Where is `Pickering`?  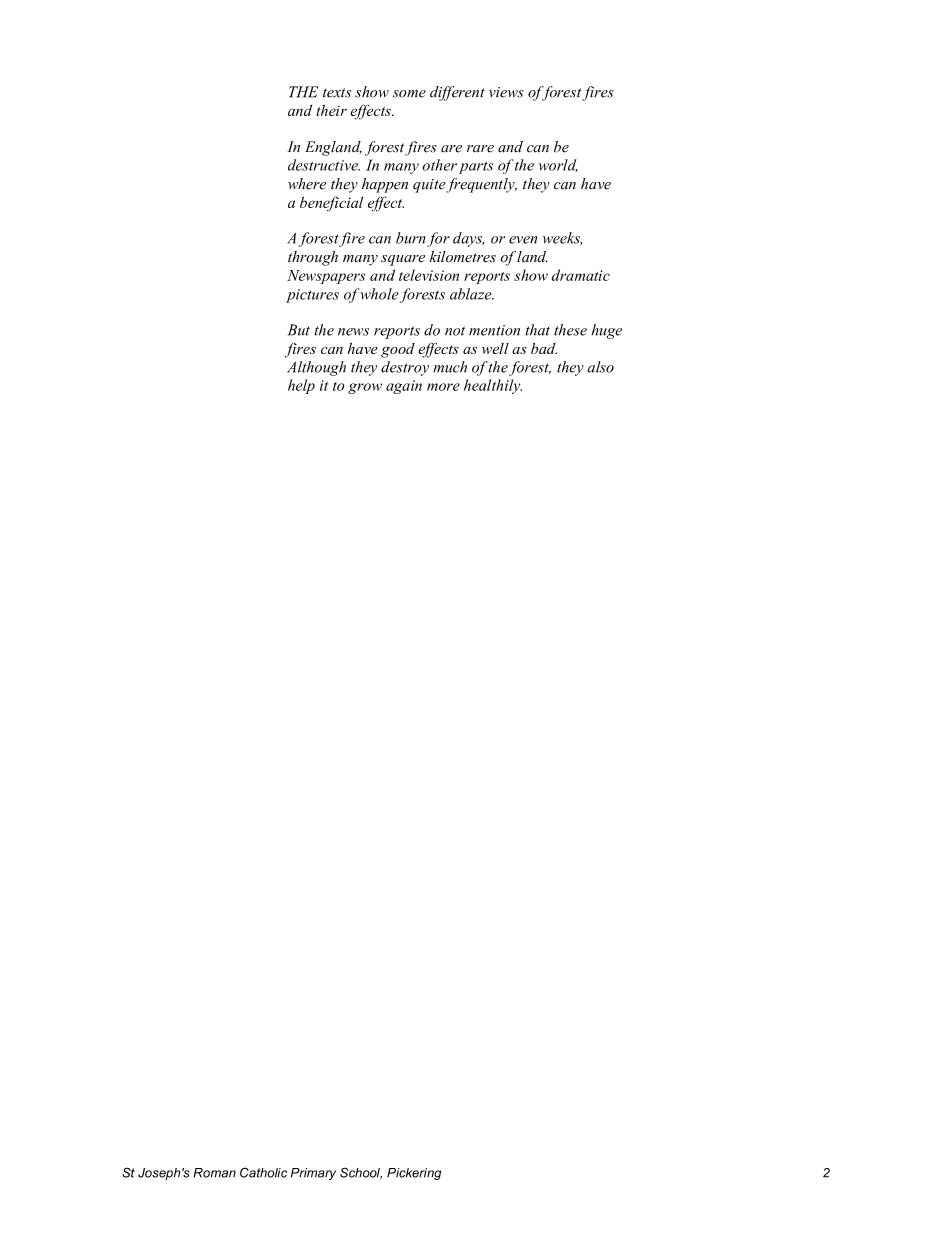 Pickering is located at coordinates (414, 1174).
